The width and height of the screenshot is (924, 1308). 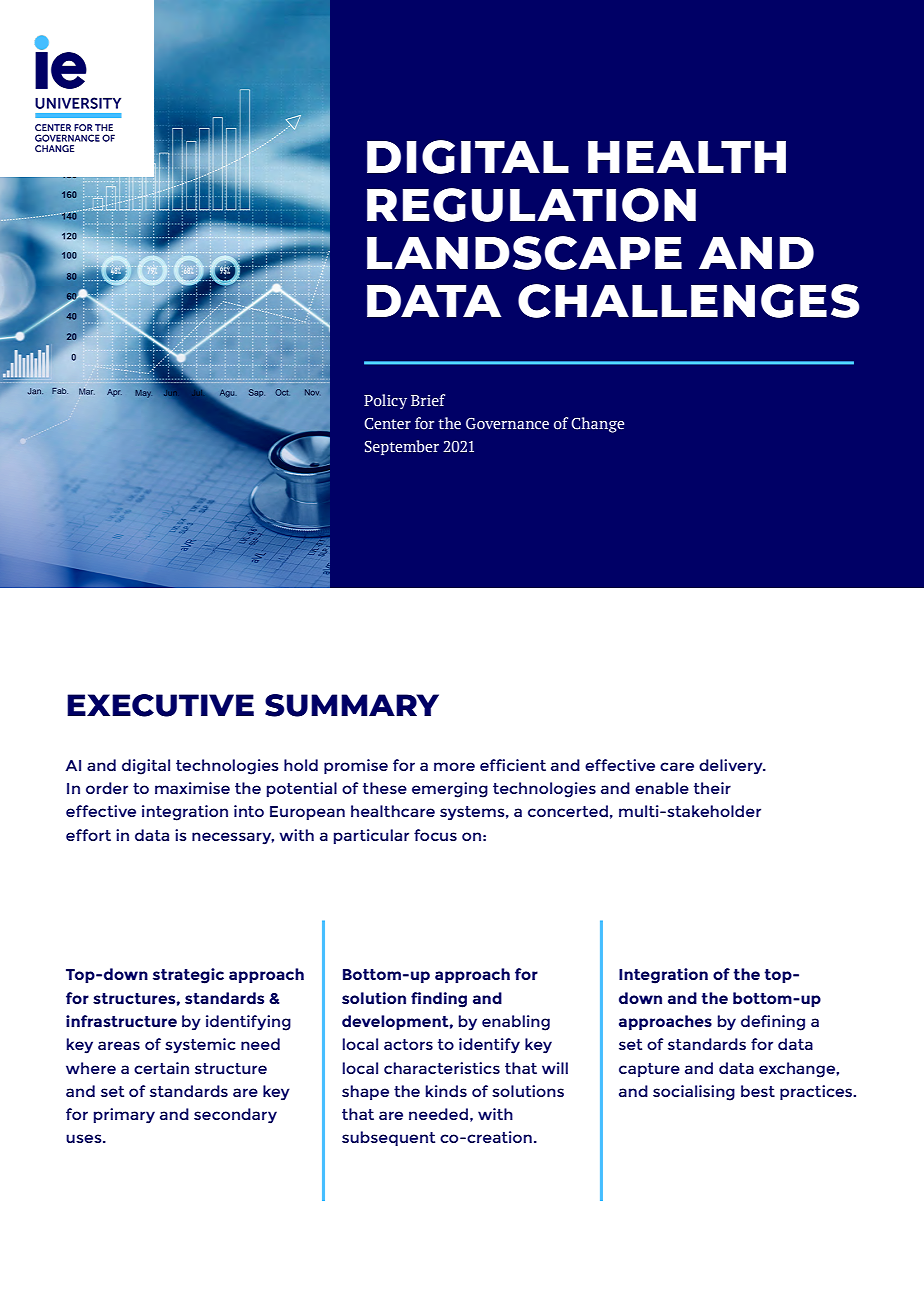 I want to click on EXECUTIVE, so click(x=160, y=705).
